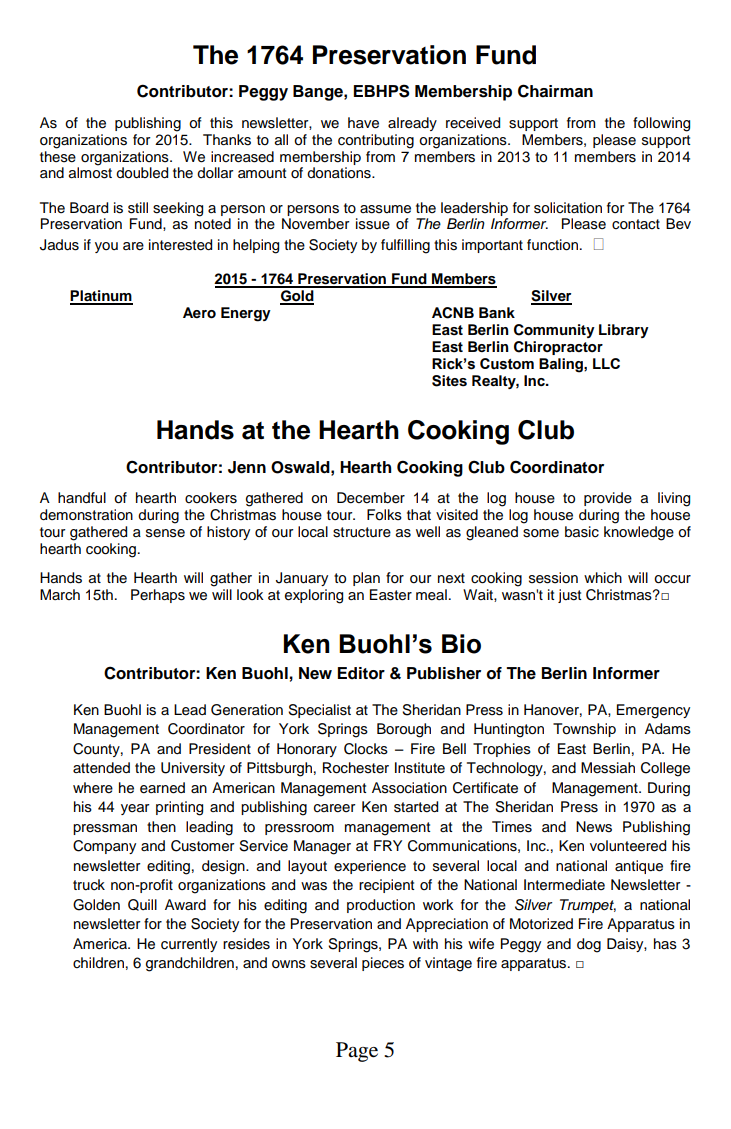 Image resolution: width=731 pixels, height=1129 pixels. Describe the element at coordinates (661, 124) in the image. I see `following` at that location.
